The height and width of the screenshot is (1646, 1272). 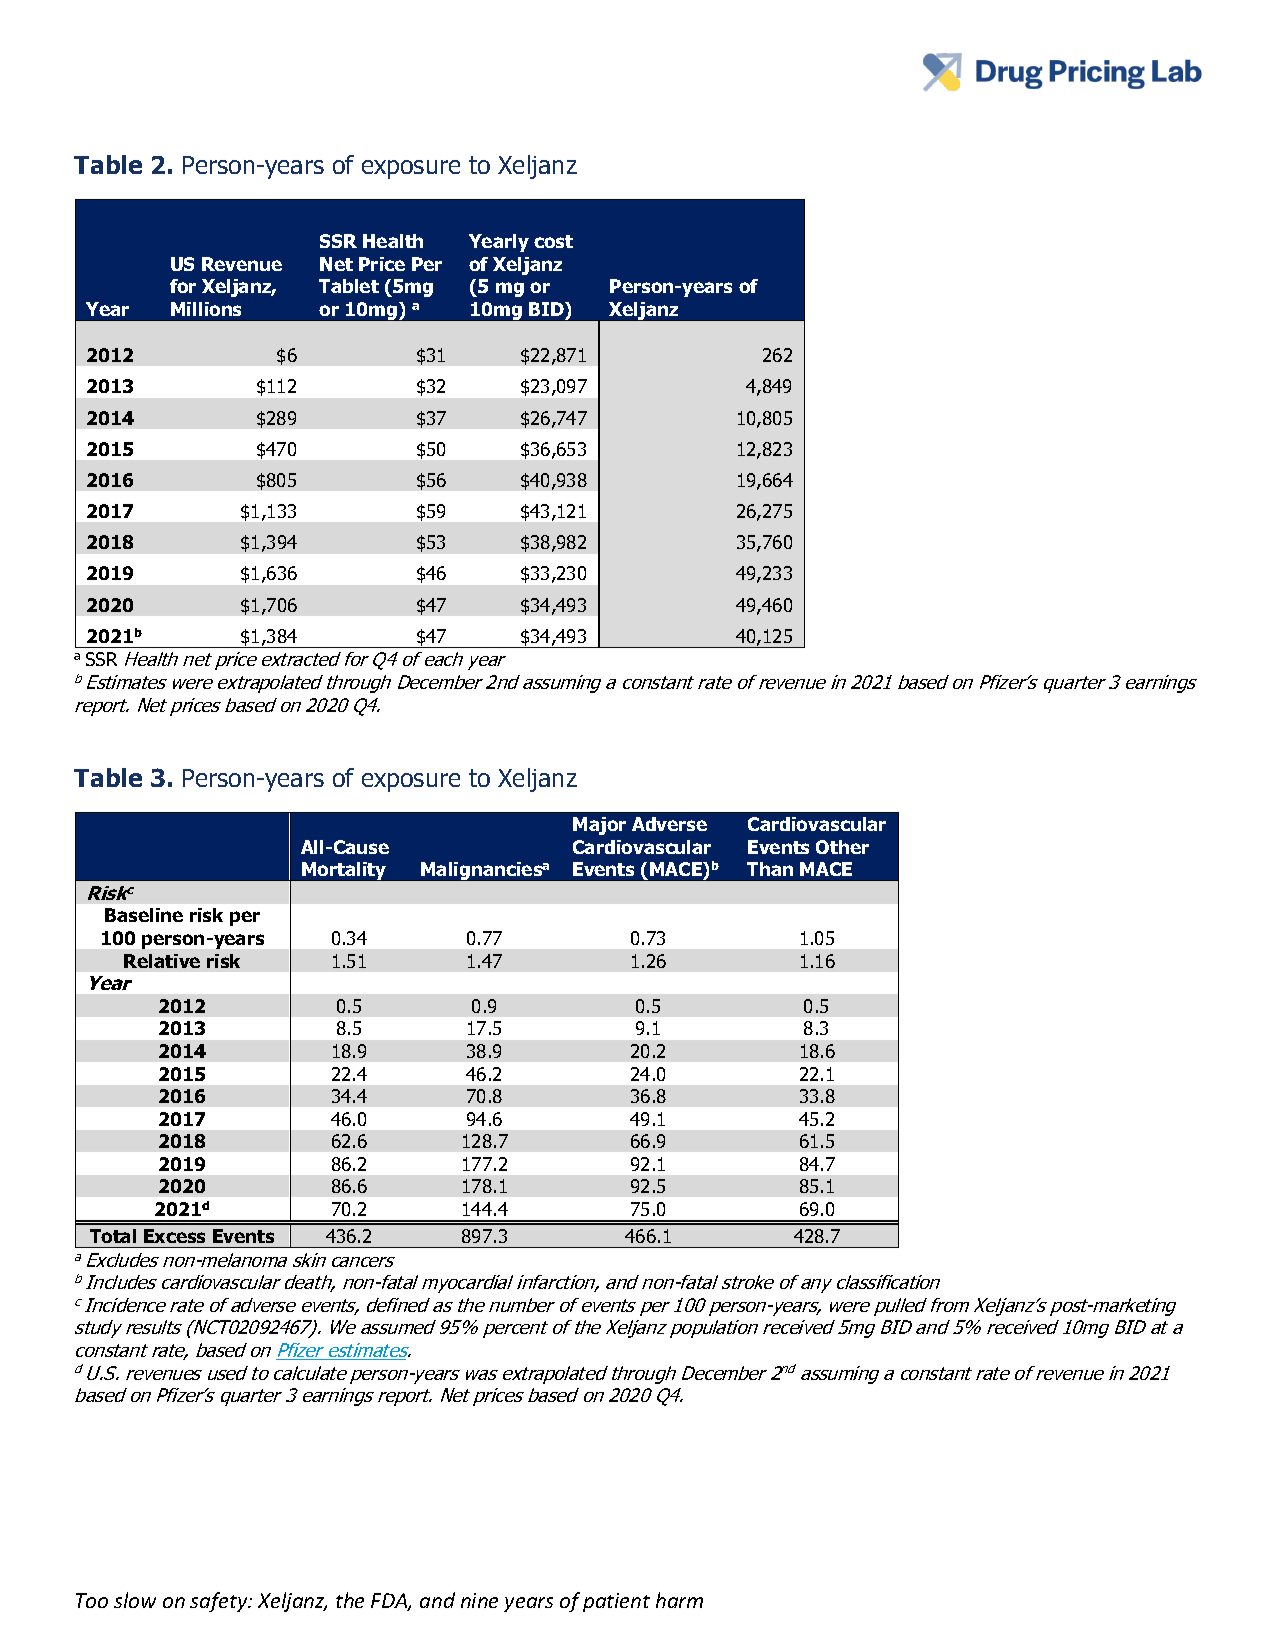 I want to click on safety, so click(x=220, y=1602).
